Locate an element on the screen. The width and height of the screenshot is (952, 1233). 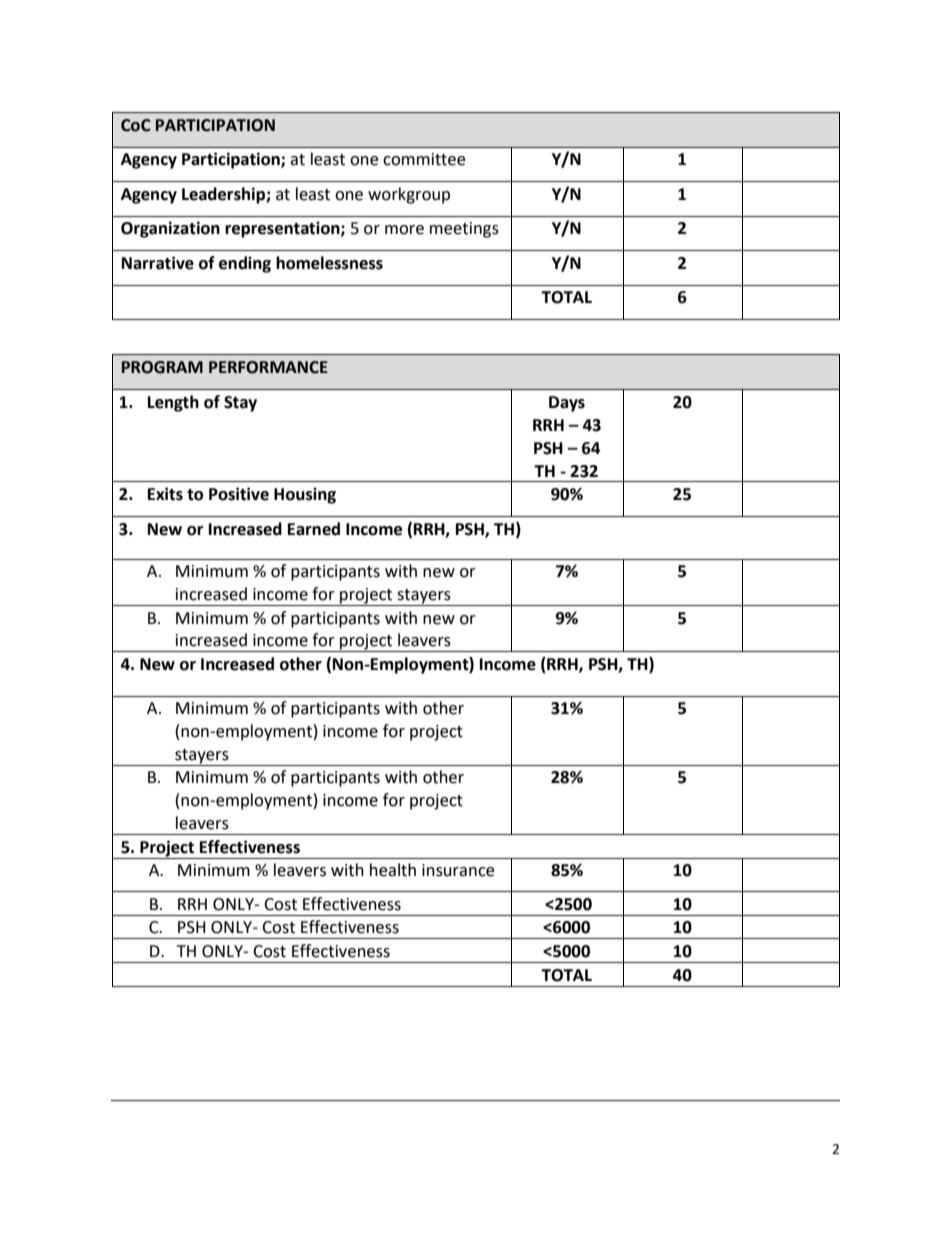
Days is located at coordinates (567, 404).
